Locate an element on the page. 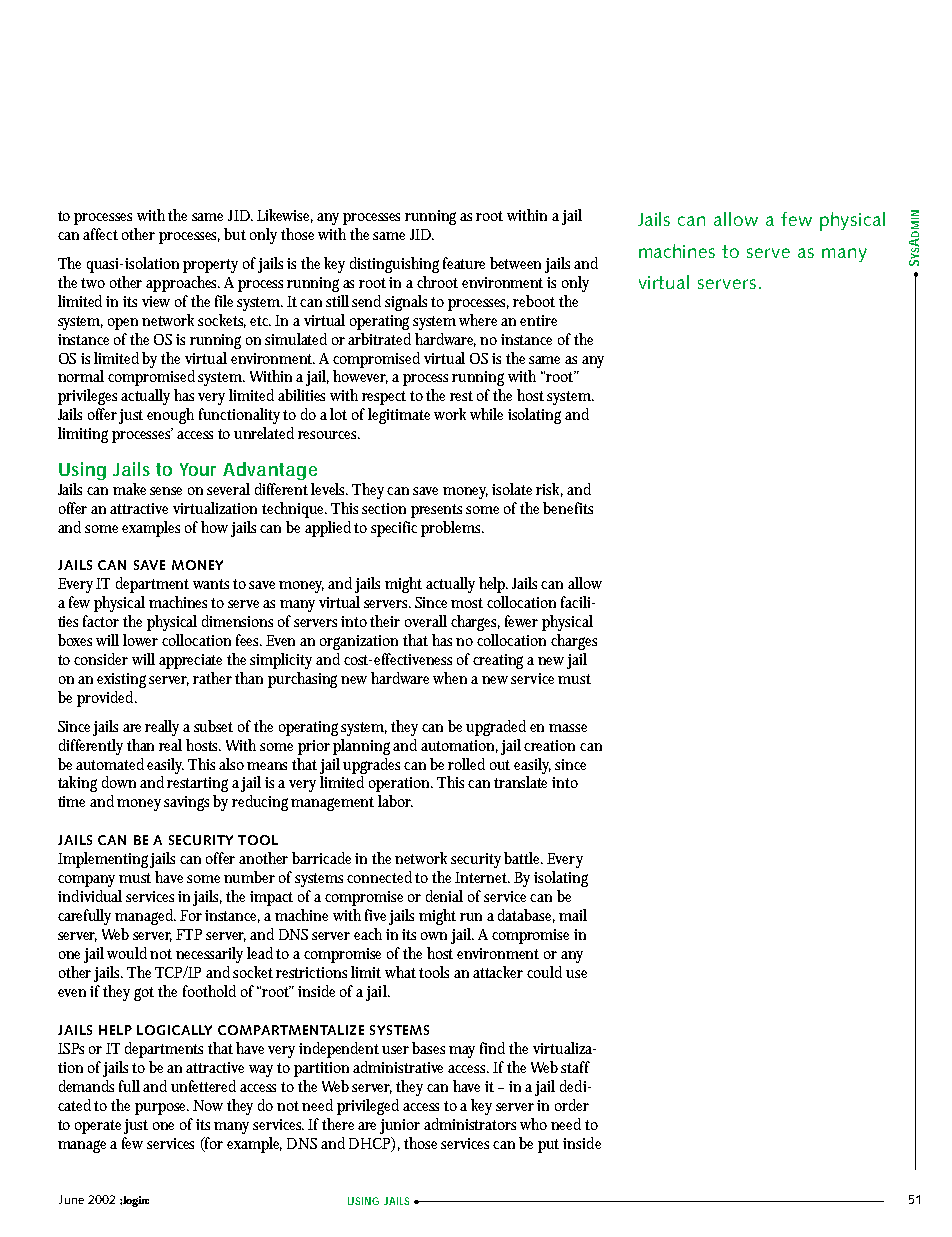 This document has width=952, height=1237. purchasing is located at coordinates (305, 680).
